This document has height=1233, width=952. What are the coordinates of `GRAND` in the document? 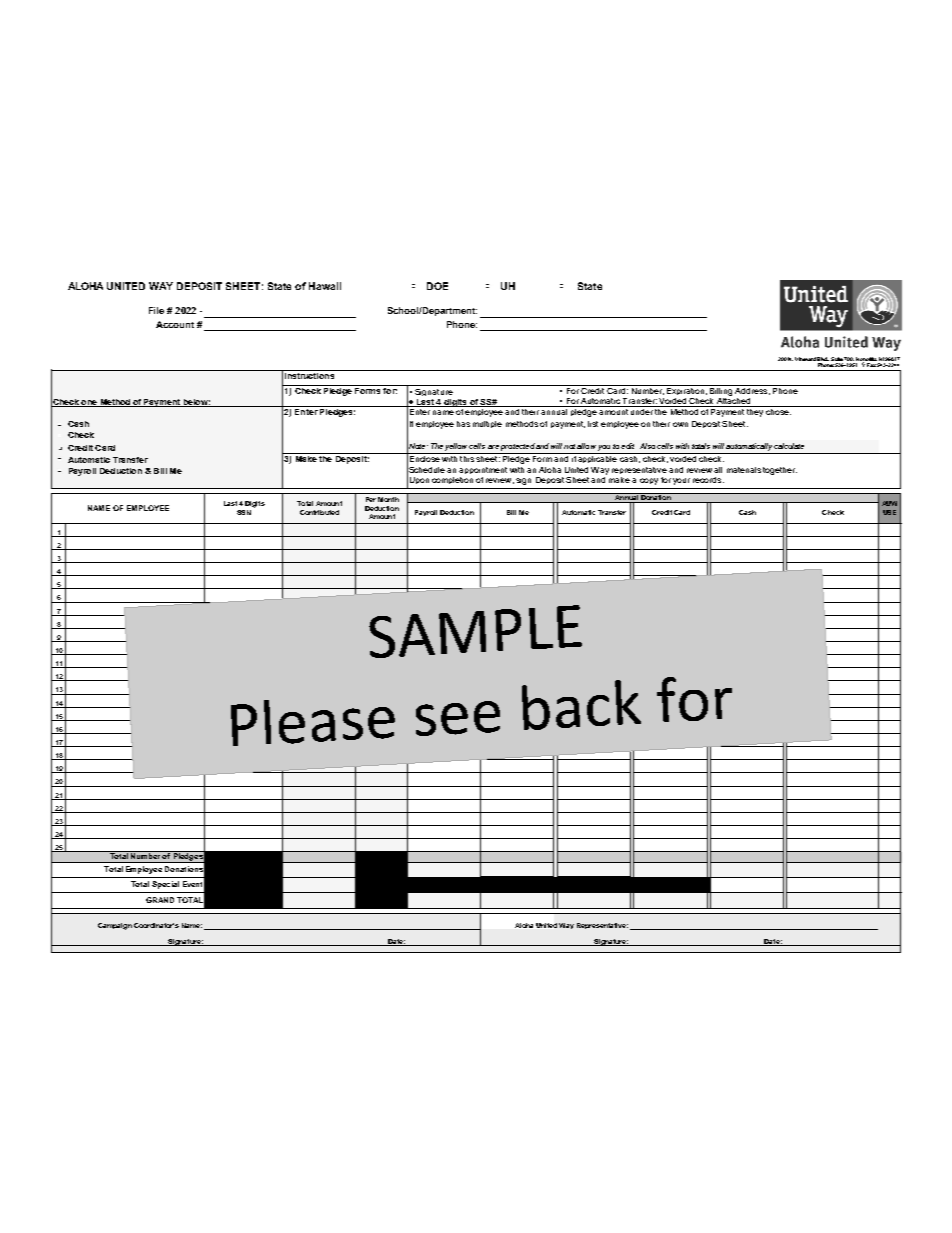 It's located at (160, 900).
